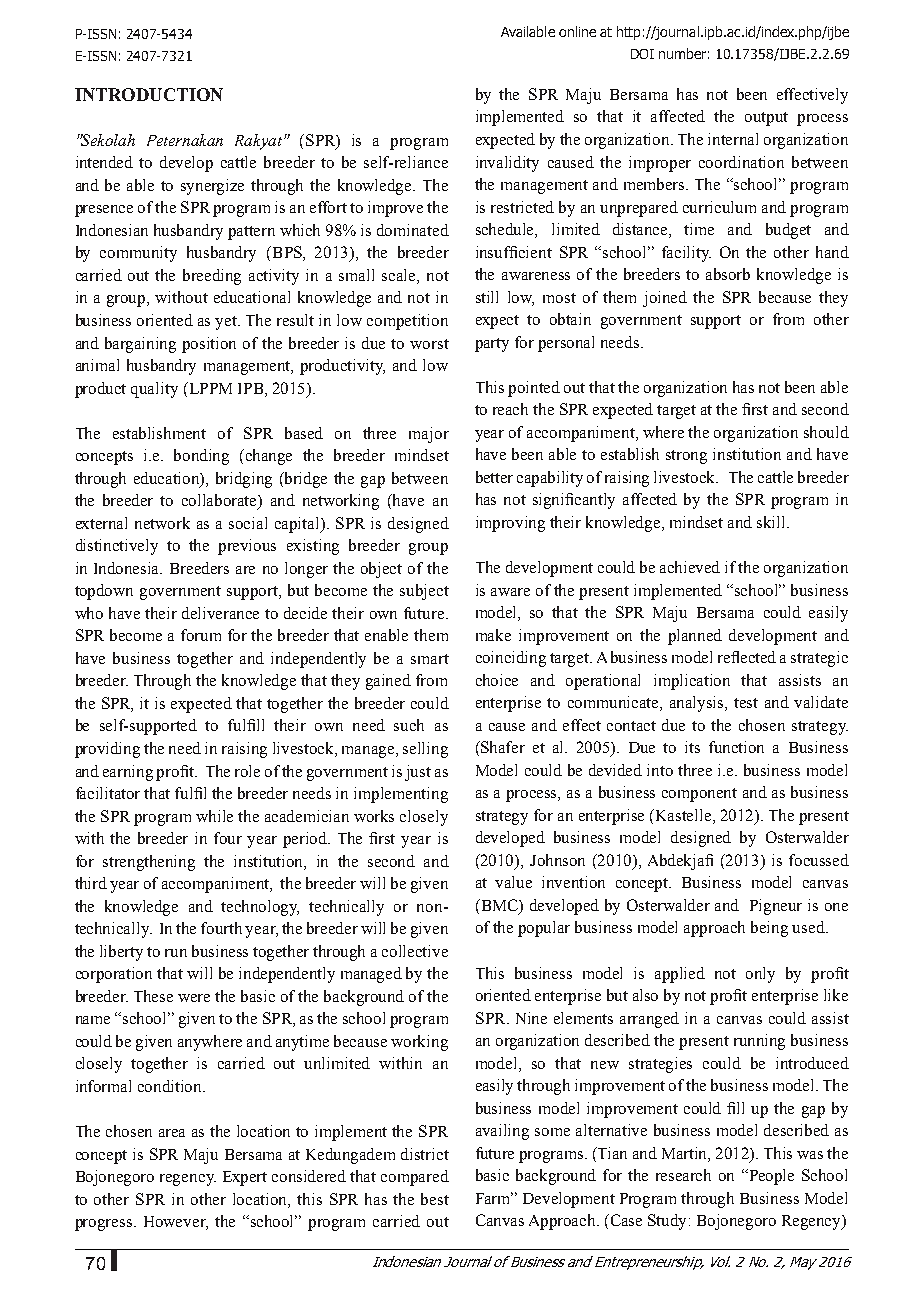  What do you see at coordinates (766, 119) in the screenshot?
I see `output` at bounding box center [766, 119].
